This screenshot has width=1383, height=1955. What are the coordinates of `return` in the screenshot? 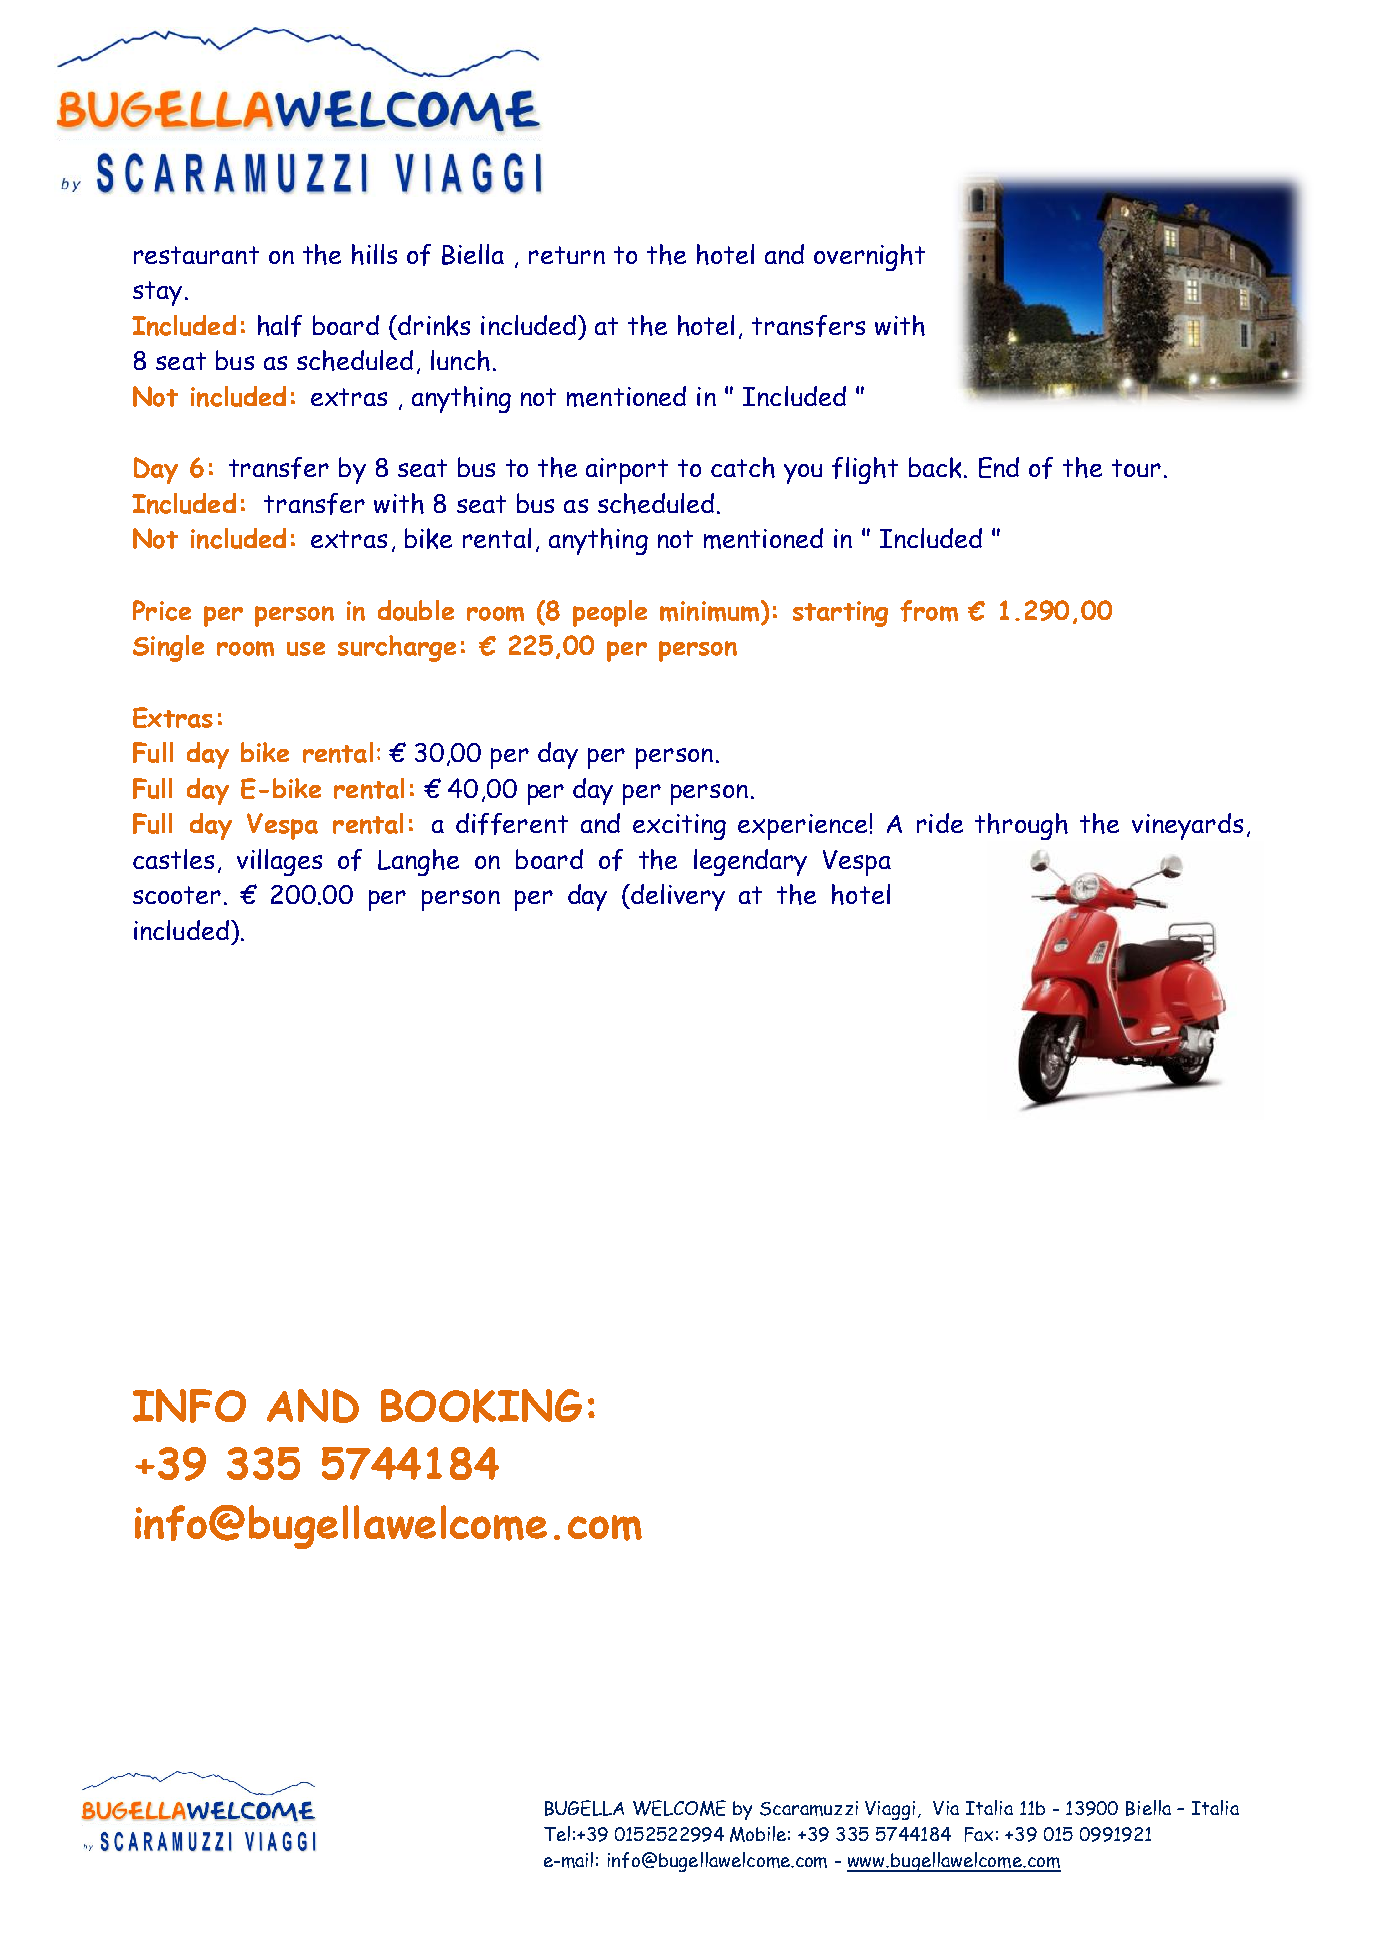 It's located at (567, 255).
